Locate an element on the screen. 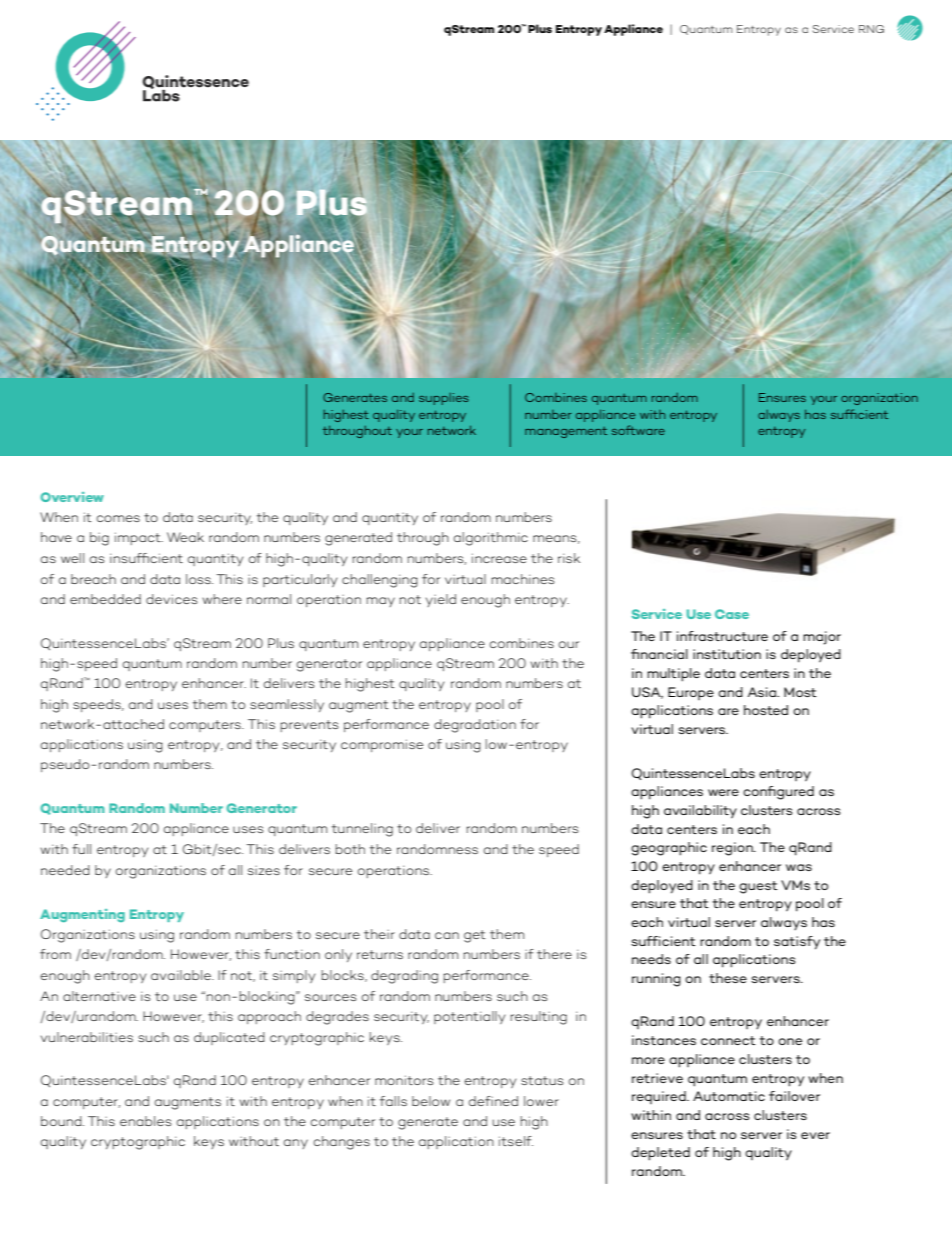 The height and width of the screenshot is (1233, 952). supplies is located at coordinates (444, 399).
